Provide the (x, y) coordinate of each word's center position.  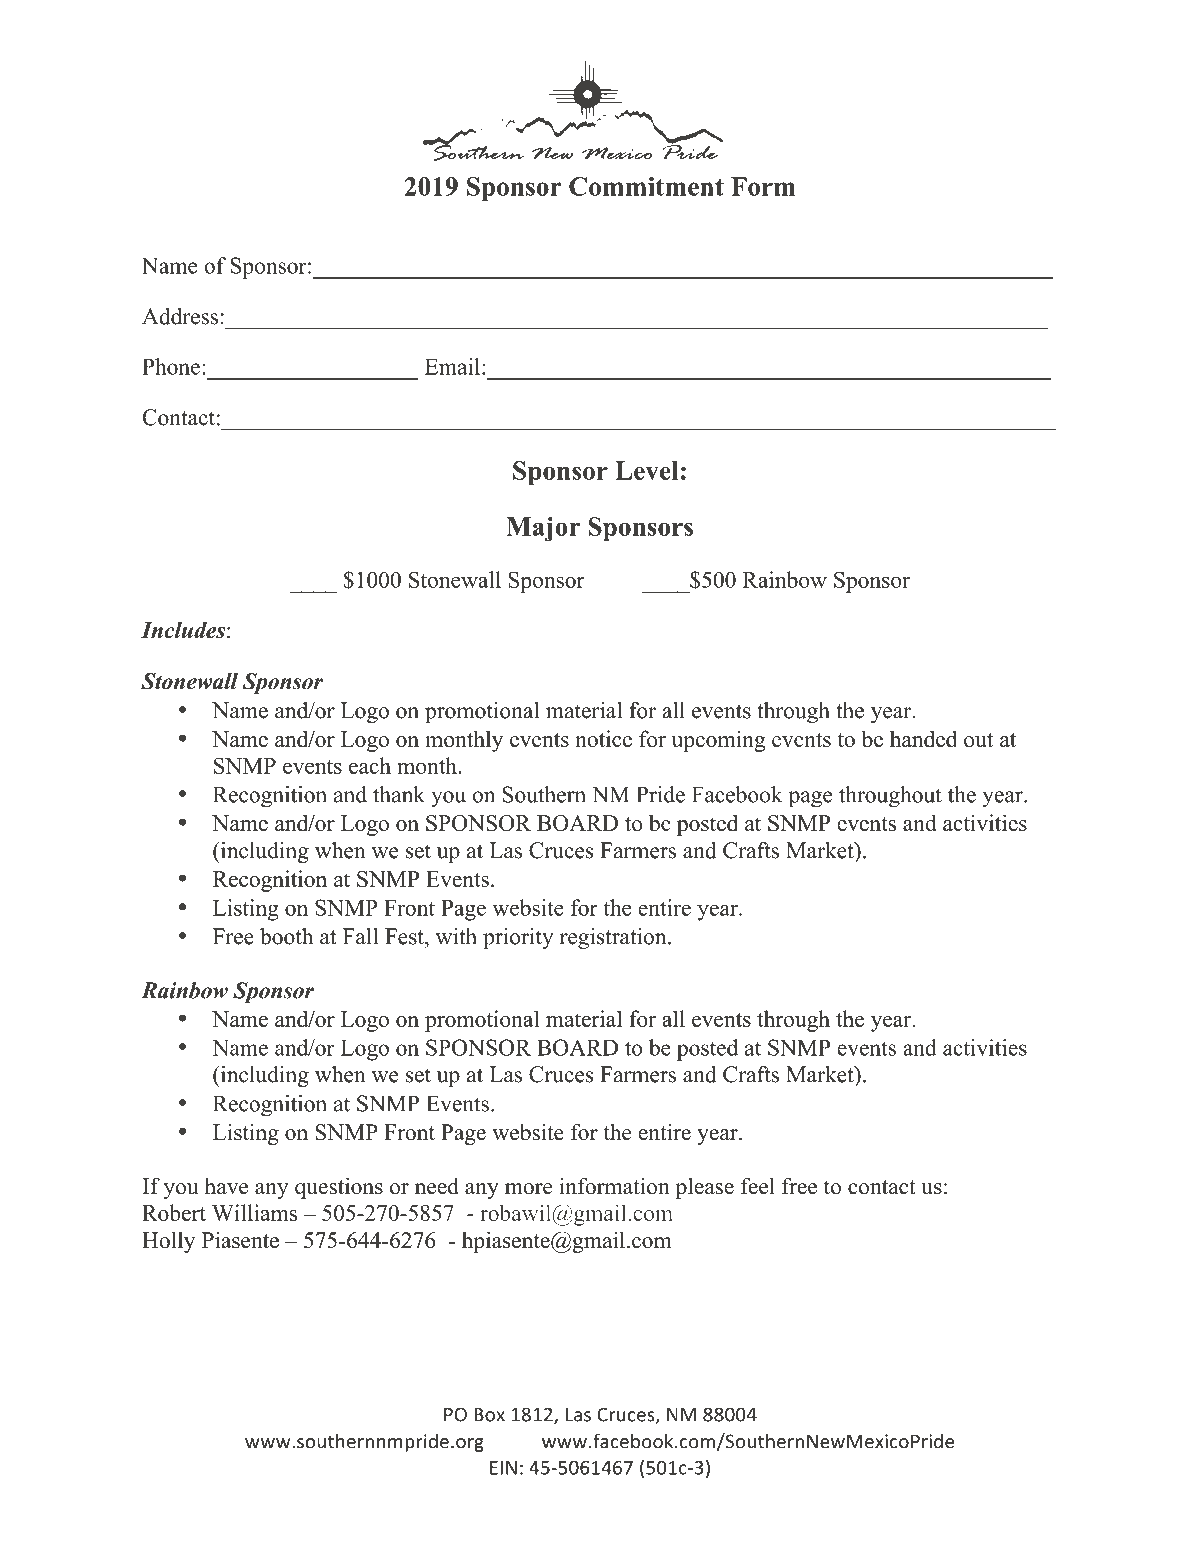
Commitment (646, 186)
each (370, 765)
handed (923, 738)
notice (603, 738)
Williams (254, 1212)
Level (647, 470)
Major (543, 529)
